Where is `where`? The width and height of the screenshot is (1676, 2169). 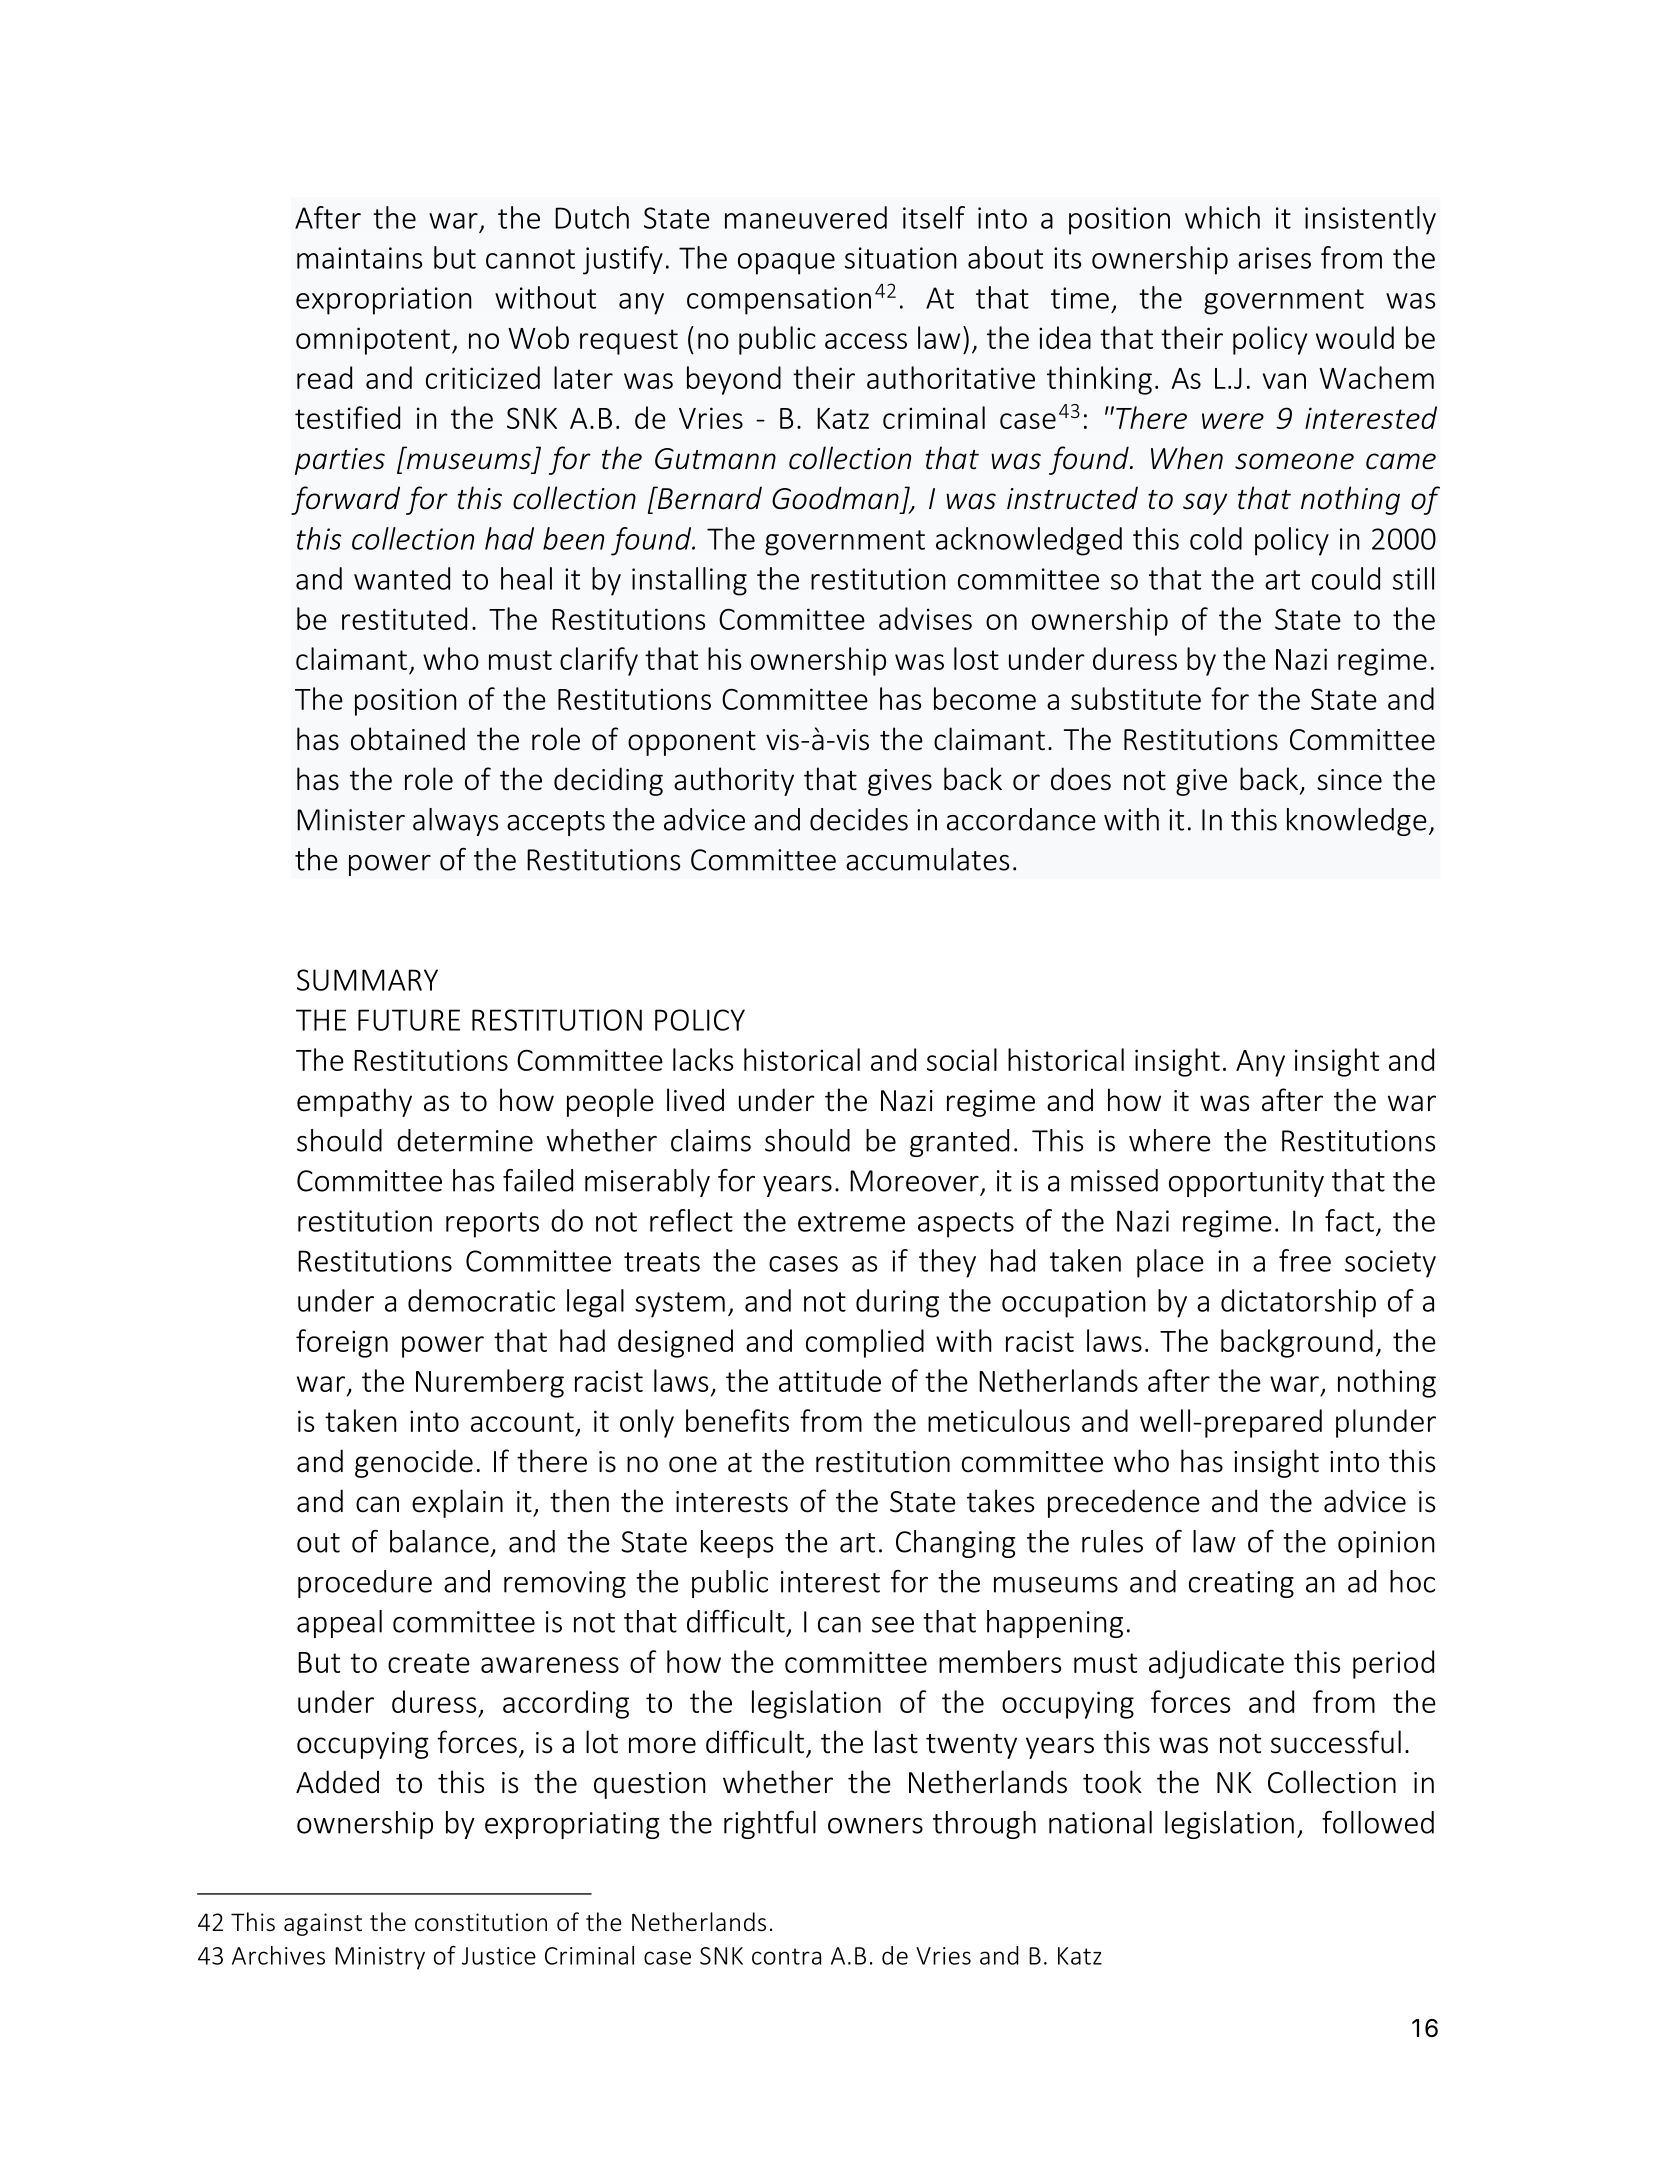 where is located at coordinates (1170, 1140).
